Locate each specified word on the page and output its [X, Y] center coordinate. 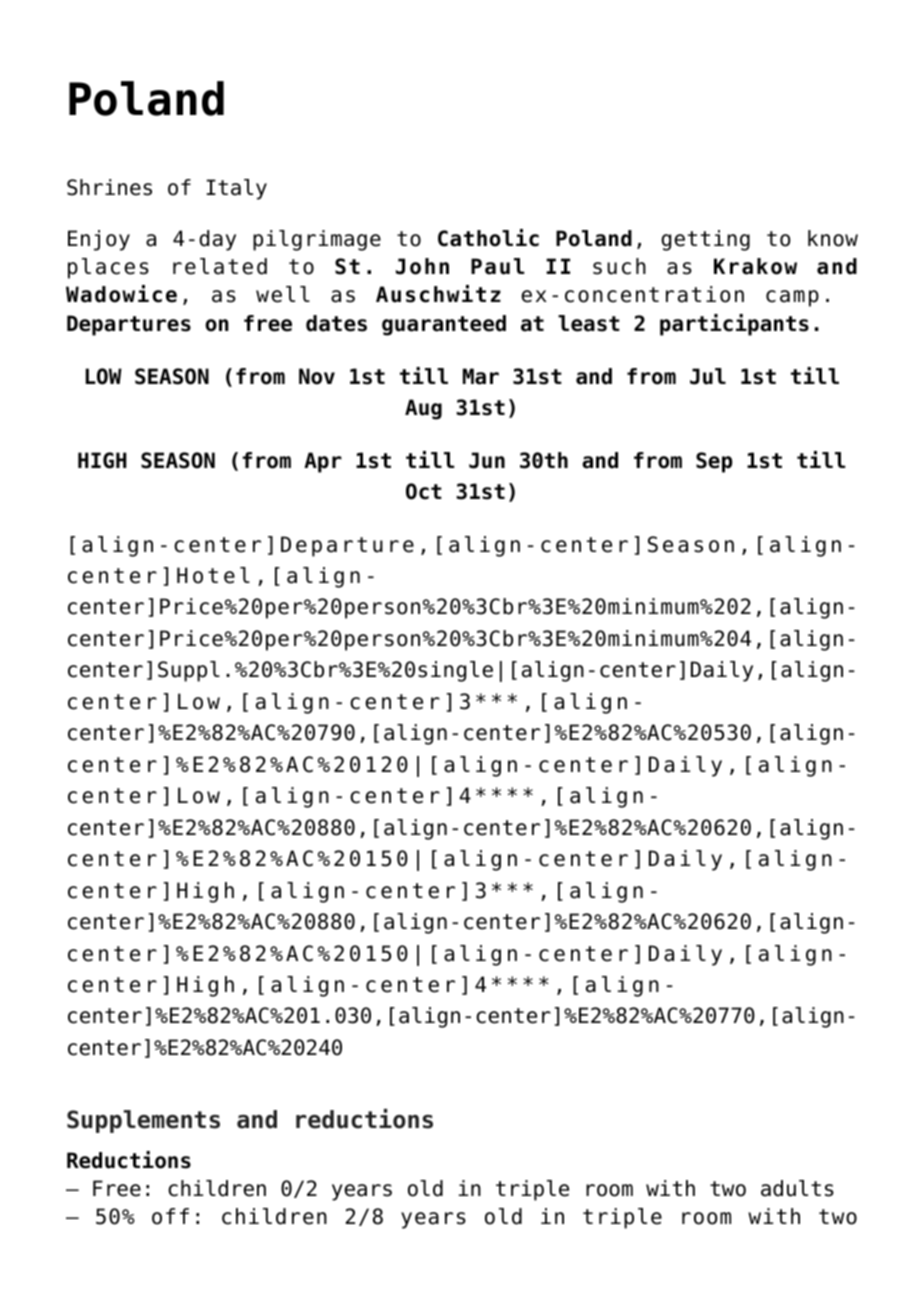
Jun [487, 460]
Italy [237, 189]
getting [705, 240]
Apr [323, 462]
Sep [714, 462]
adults [797, 1188]
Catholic [488, 238]
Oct [424, 491]
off [170, 1216]
